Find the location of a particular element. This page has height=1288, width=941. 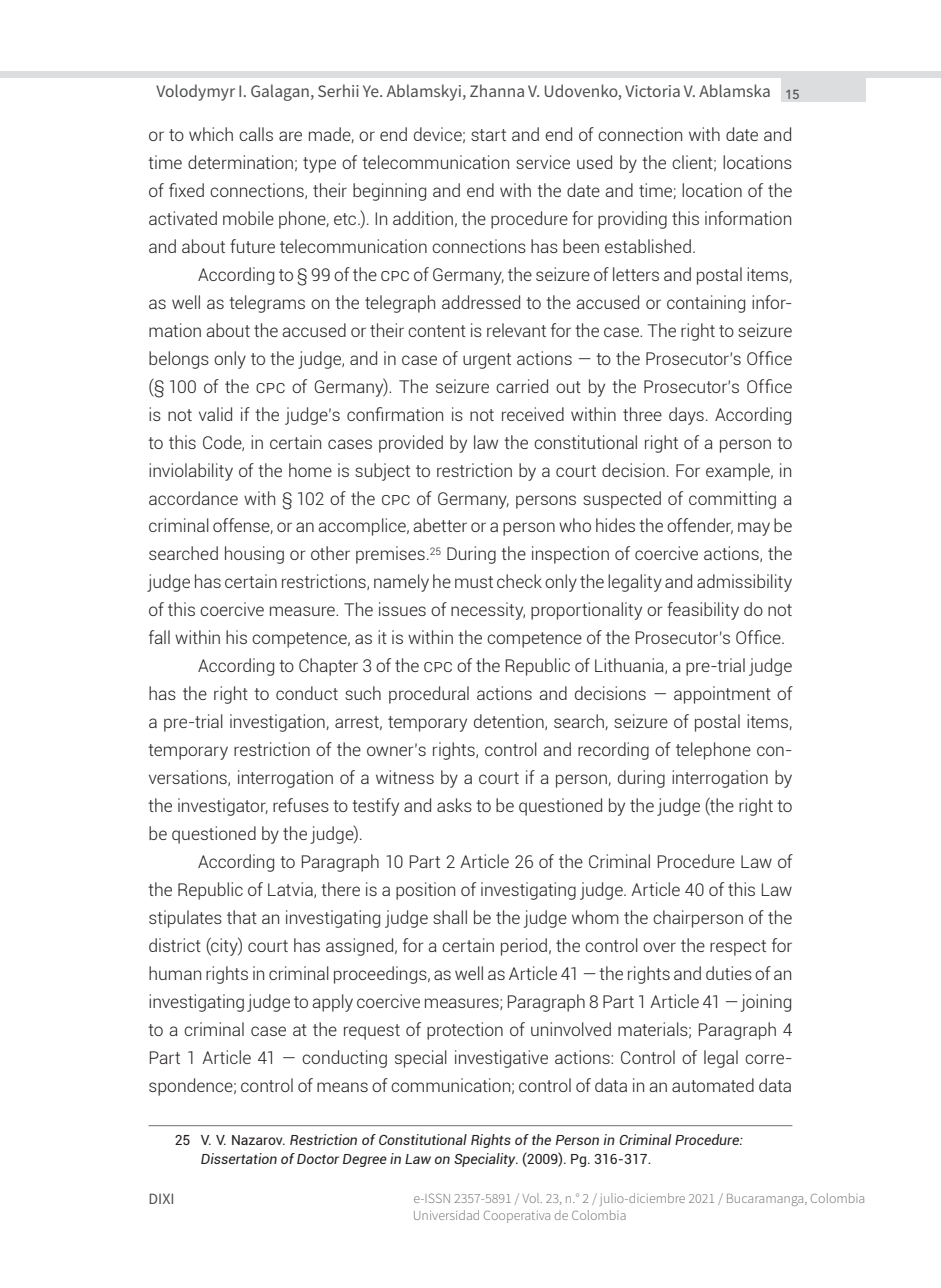

Universidad is located at coordinates (446, 1215).
